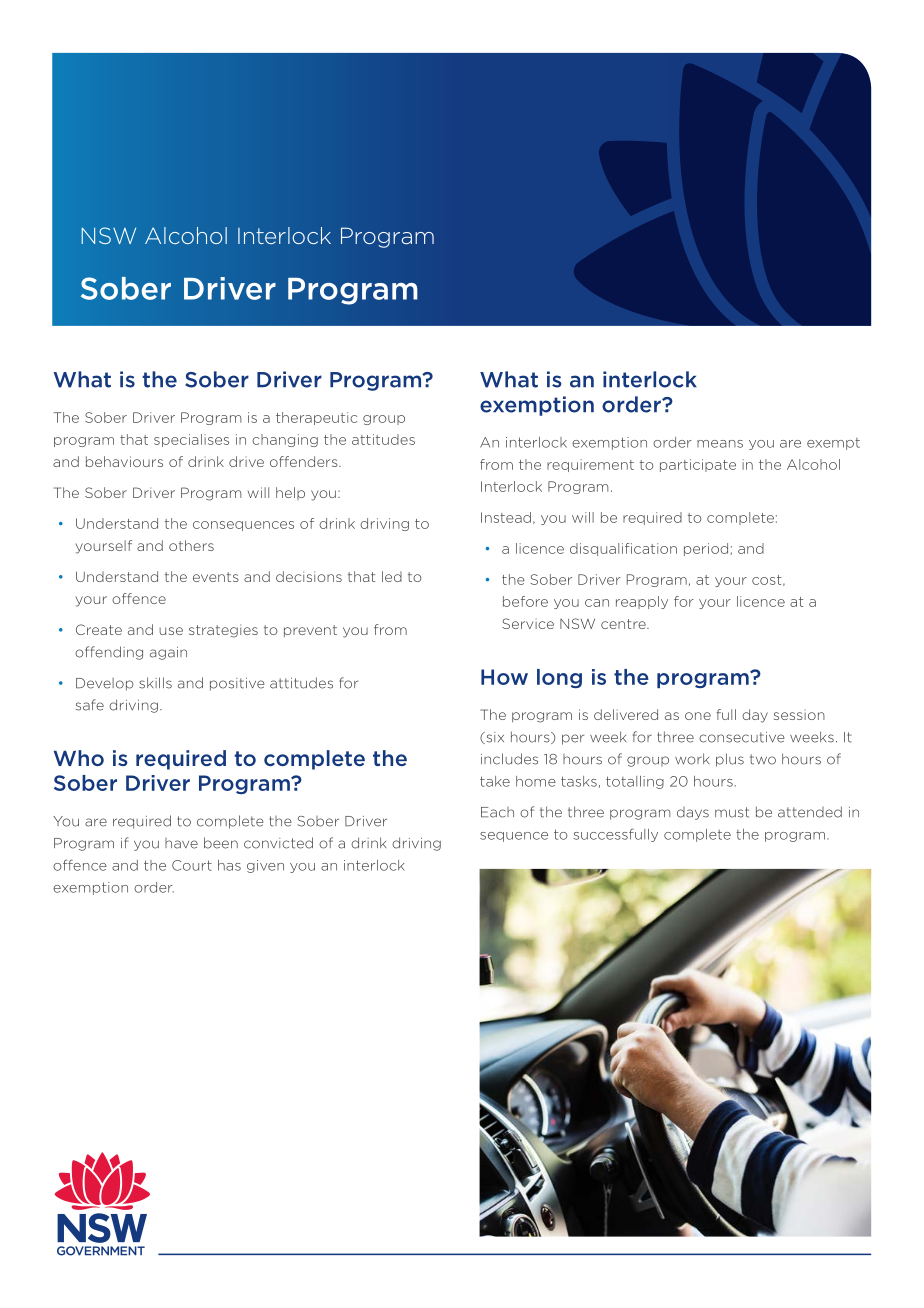 This screenshot has width=924, height=1308. What do you see at coordinates (155, 683) in the screenshot?
I see `skills` at bounding box center [155, 683].
